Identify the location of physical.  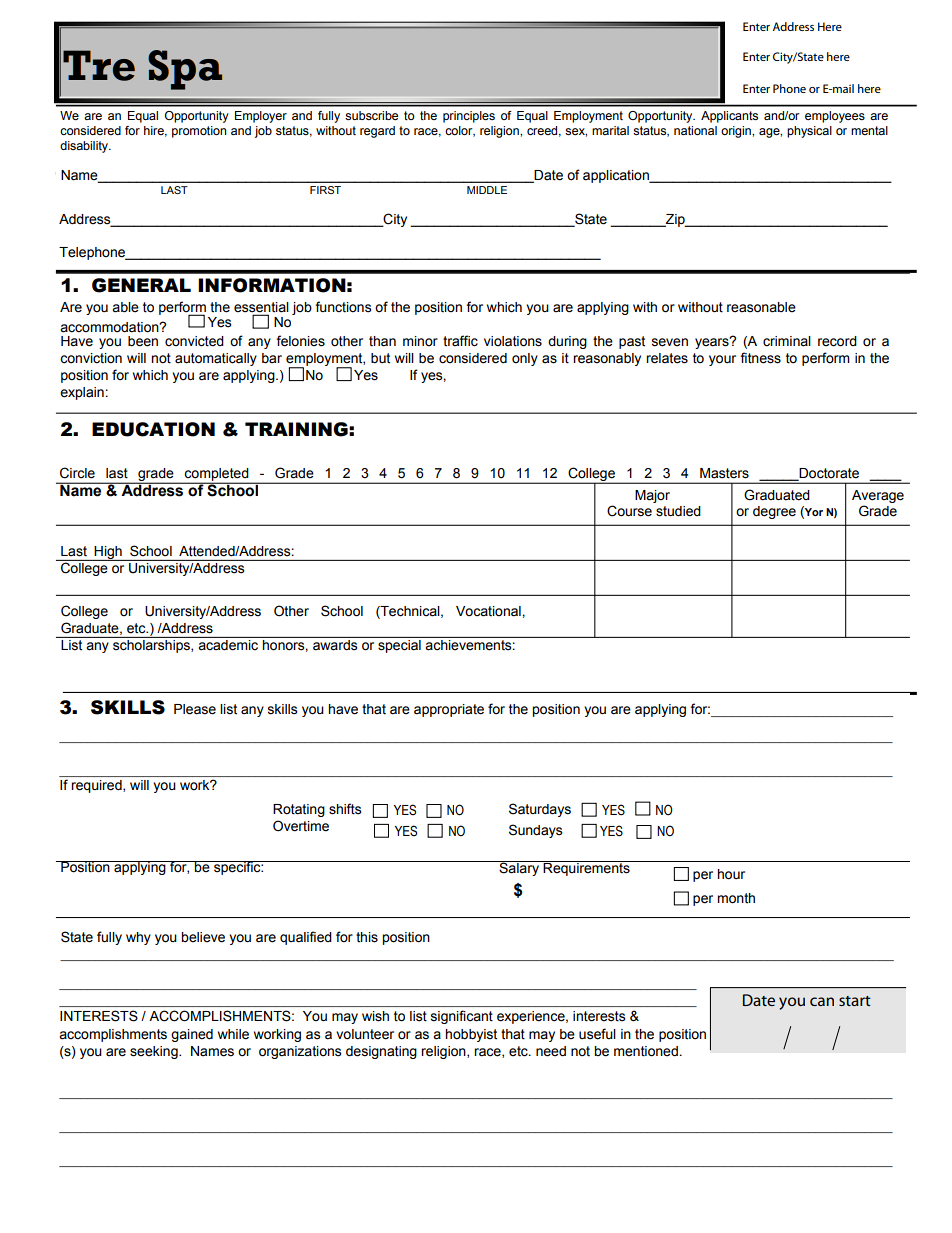
(809, 132).
